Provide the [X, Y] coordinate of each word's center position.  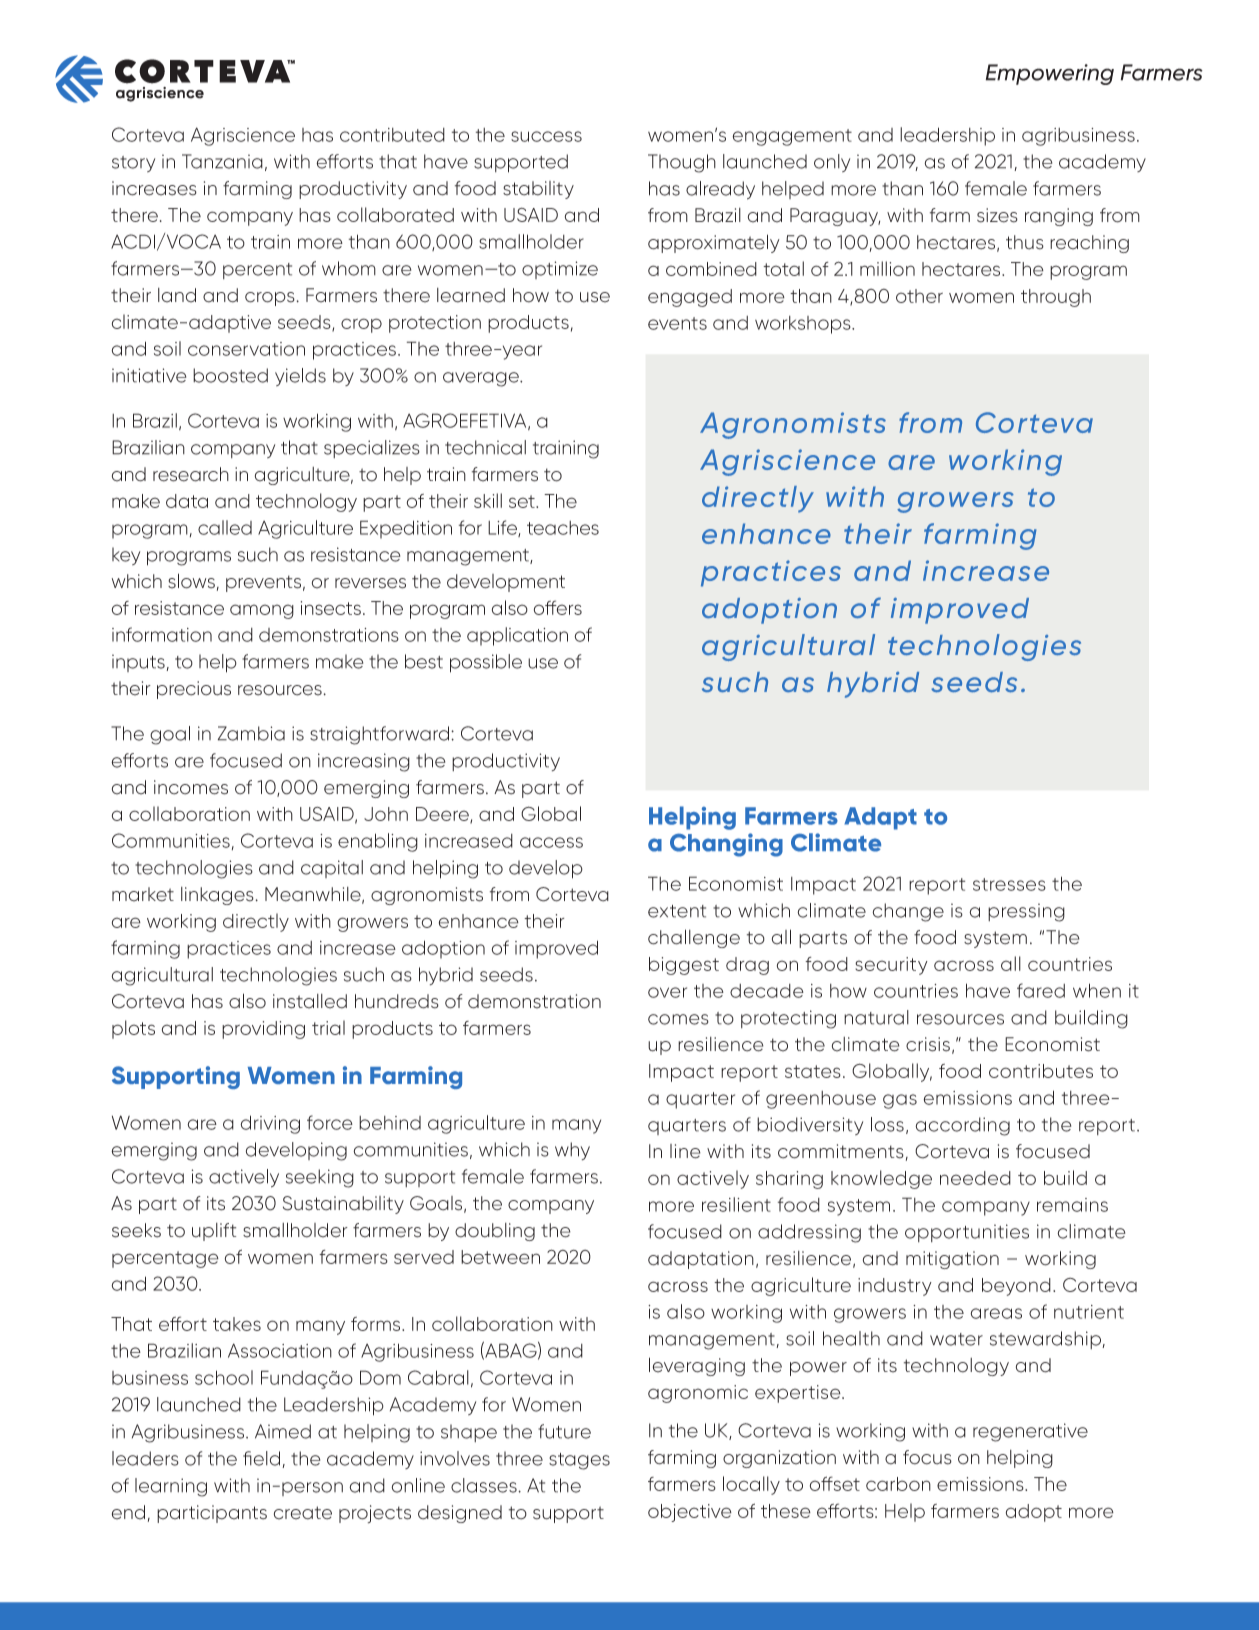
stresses [1009, 884]
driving [270, 1124]
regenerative [1030, 1432]
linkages [217, 896]
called [225, 527]
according [962, 1126]
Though [682, 163]
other [919, 296]
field [263, 1459]
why [572, 1151]
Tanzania [222, 161]
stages [579, 1461]
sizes [997, 215]
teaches [563, 528]
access [551, 842]
